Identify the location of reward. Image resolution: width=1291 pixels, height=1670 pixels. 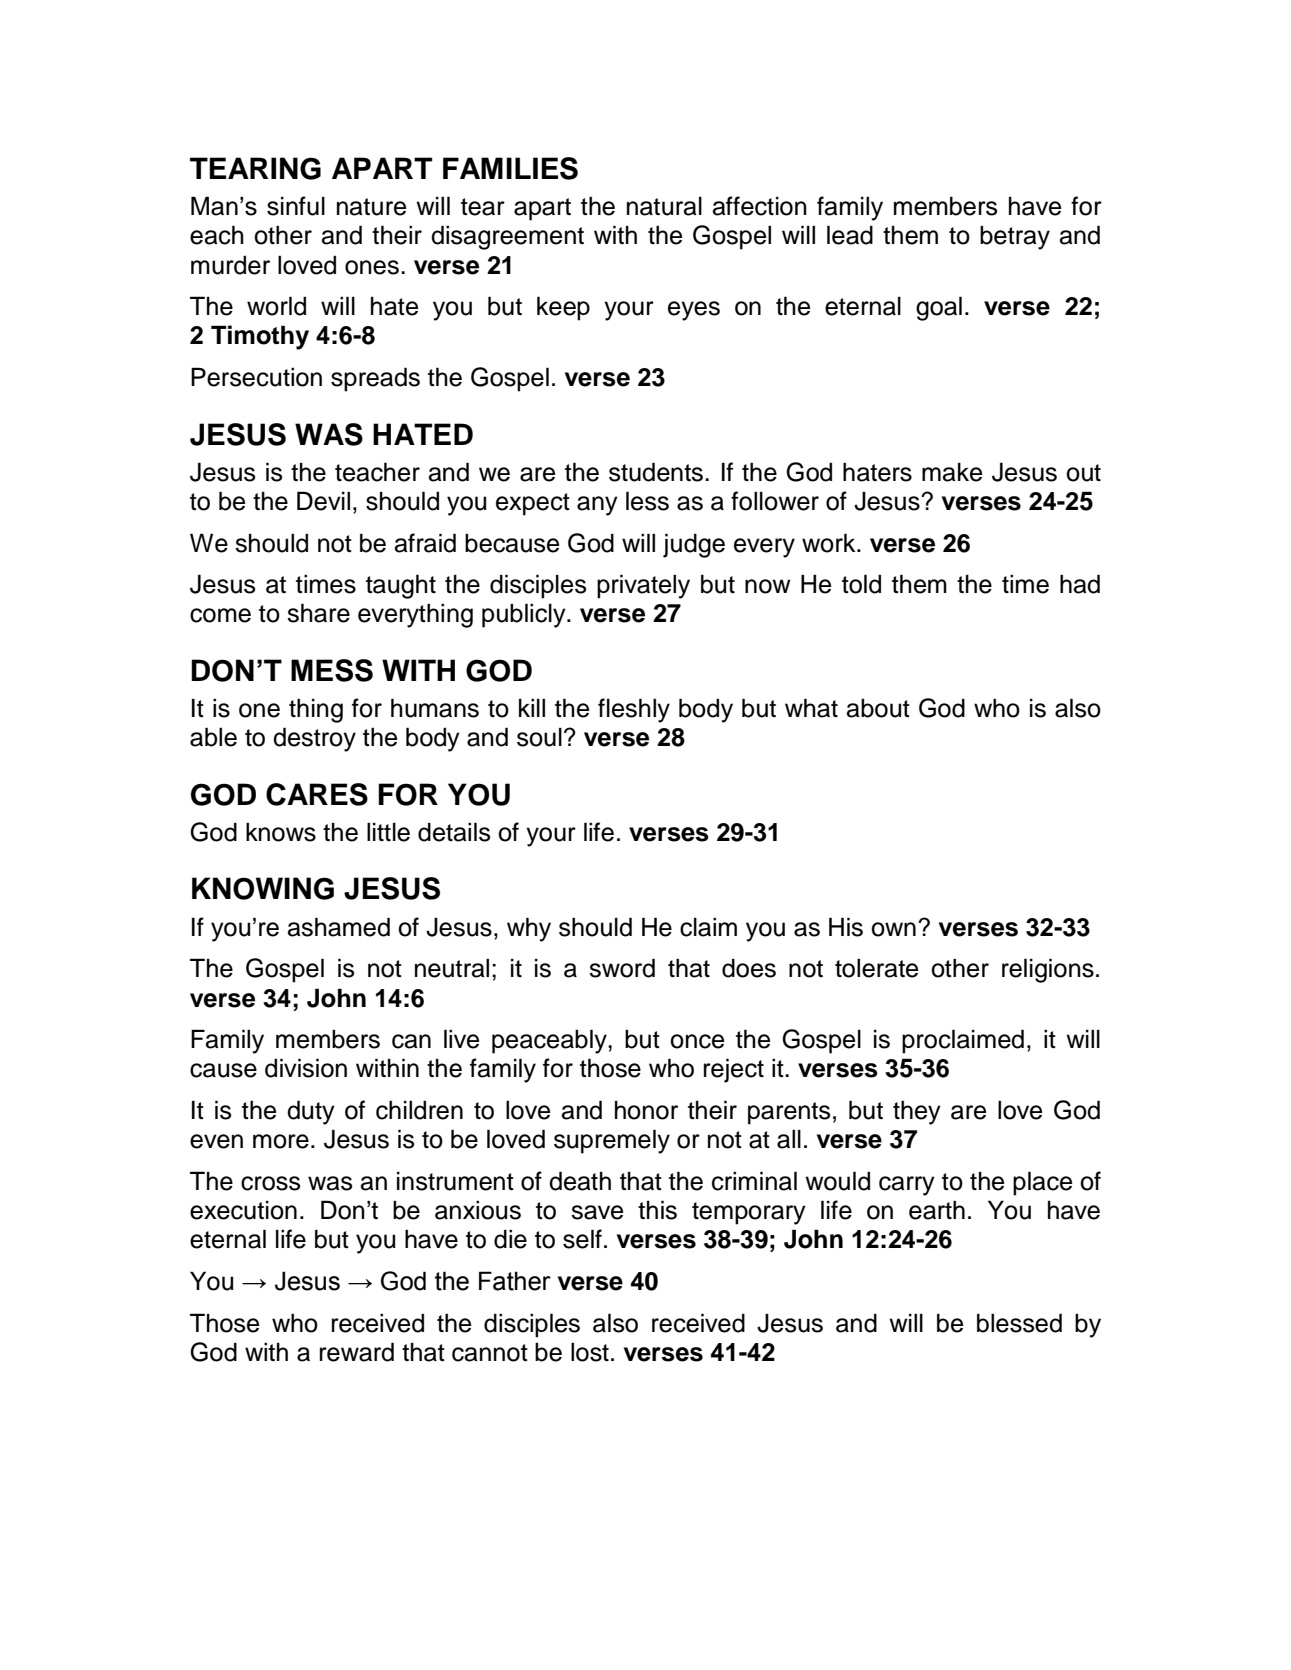
(357, 1352).
